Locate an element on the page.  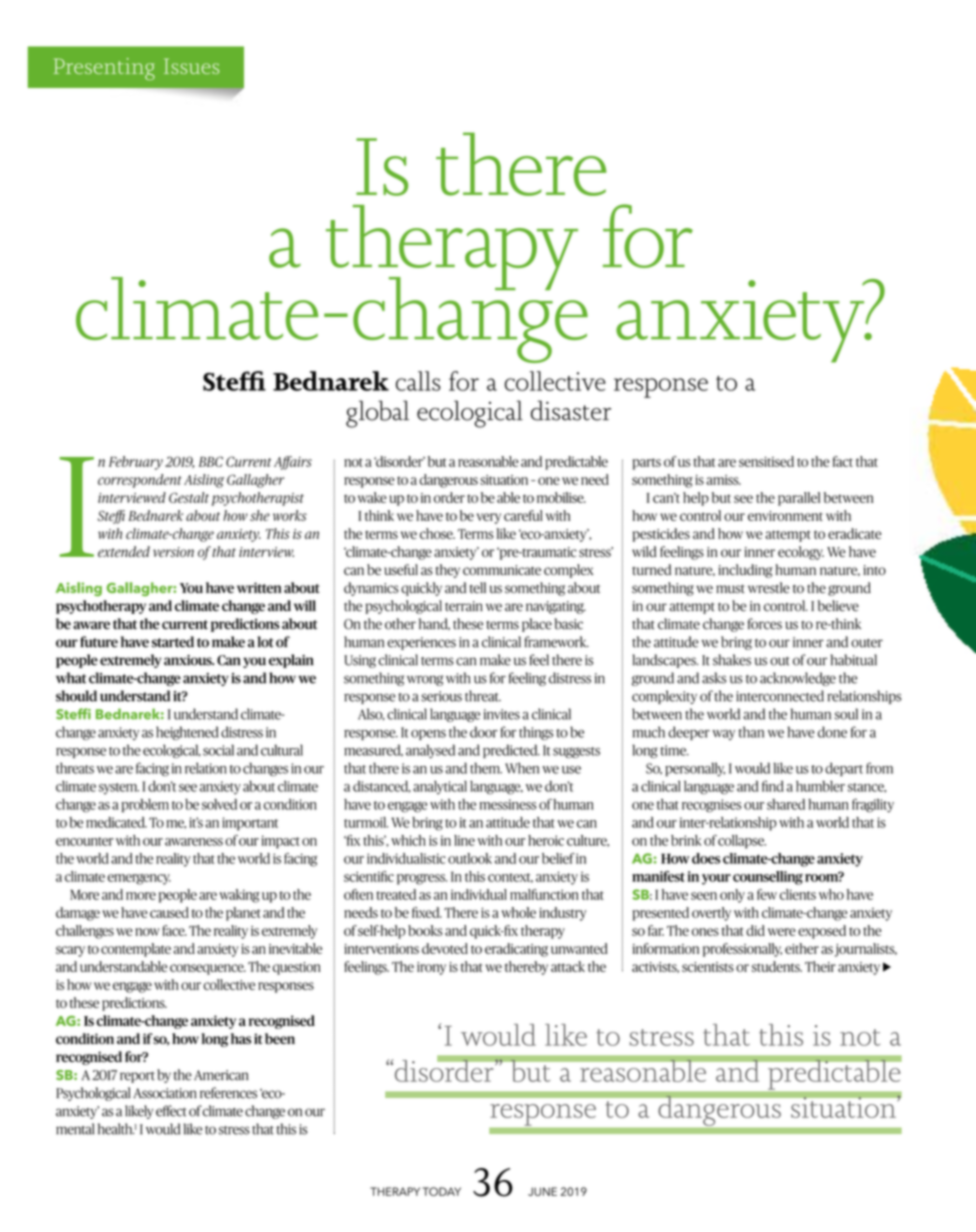
very is located at coordinates (489, 518).
